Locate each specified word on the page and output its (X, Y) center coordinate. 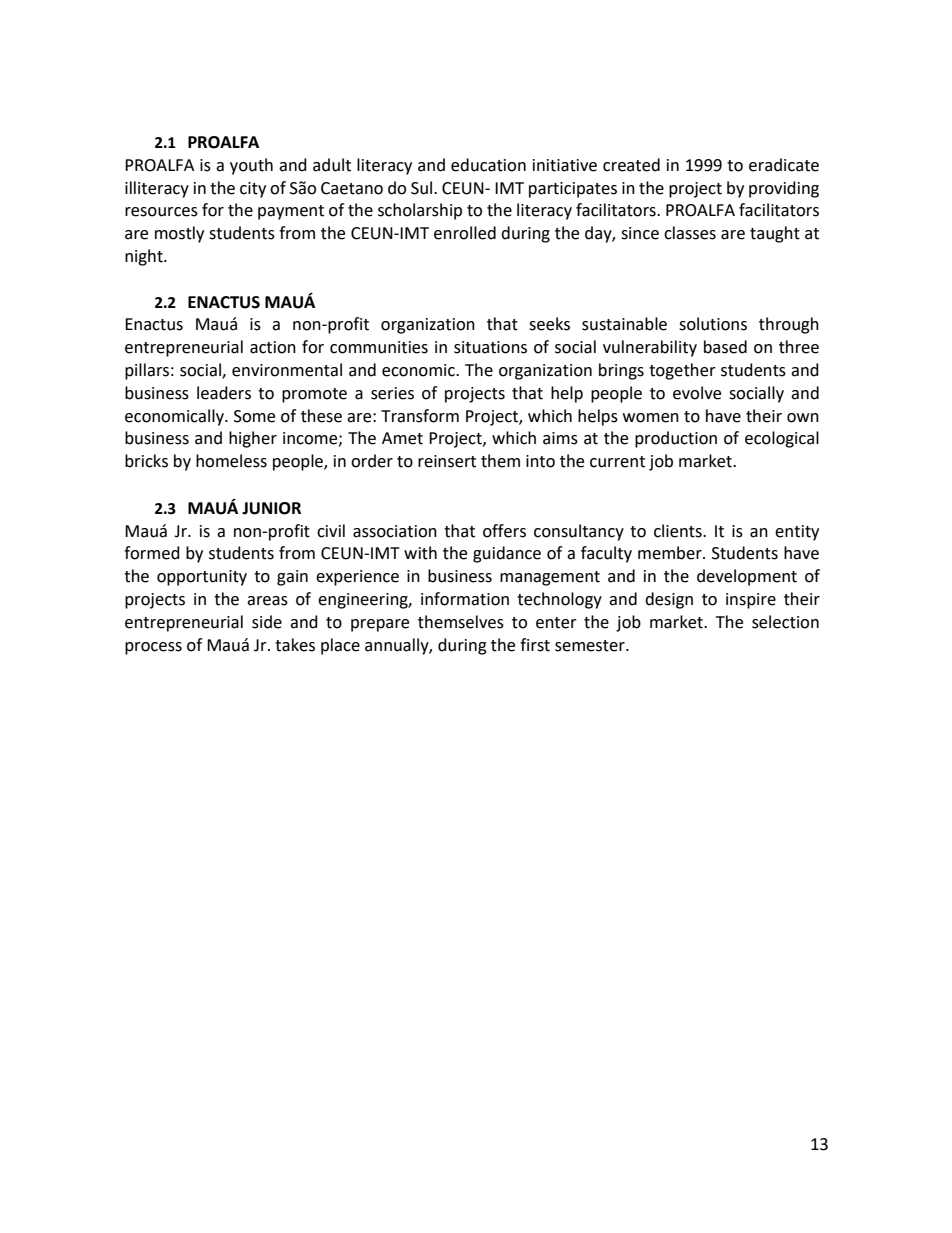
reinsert (447, 461)
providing (784, 189)
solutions (713, 324)
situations (490, 347)
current (617, 462)
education (488, 165)
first (535, 645)
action (273, 347)
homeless (231, 461)
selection (785, 622)
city (253, 190)
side (267, 622)
